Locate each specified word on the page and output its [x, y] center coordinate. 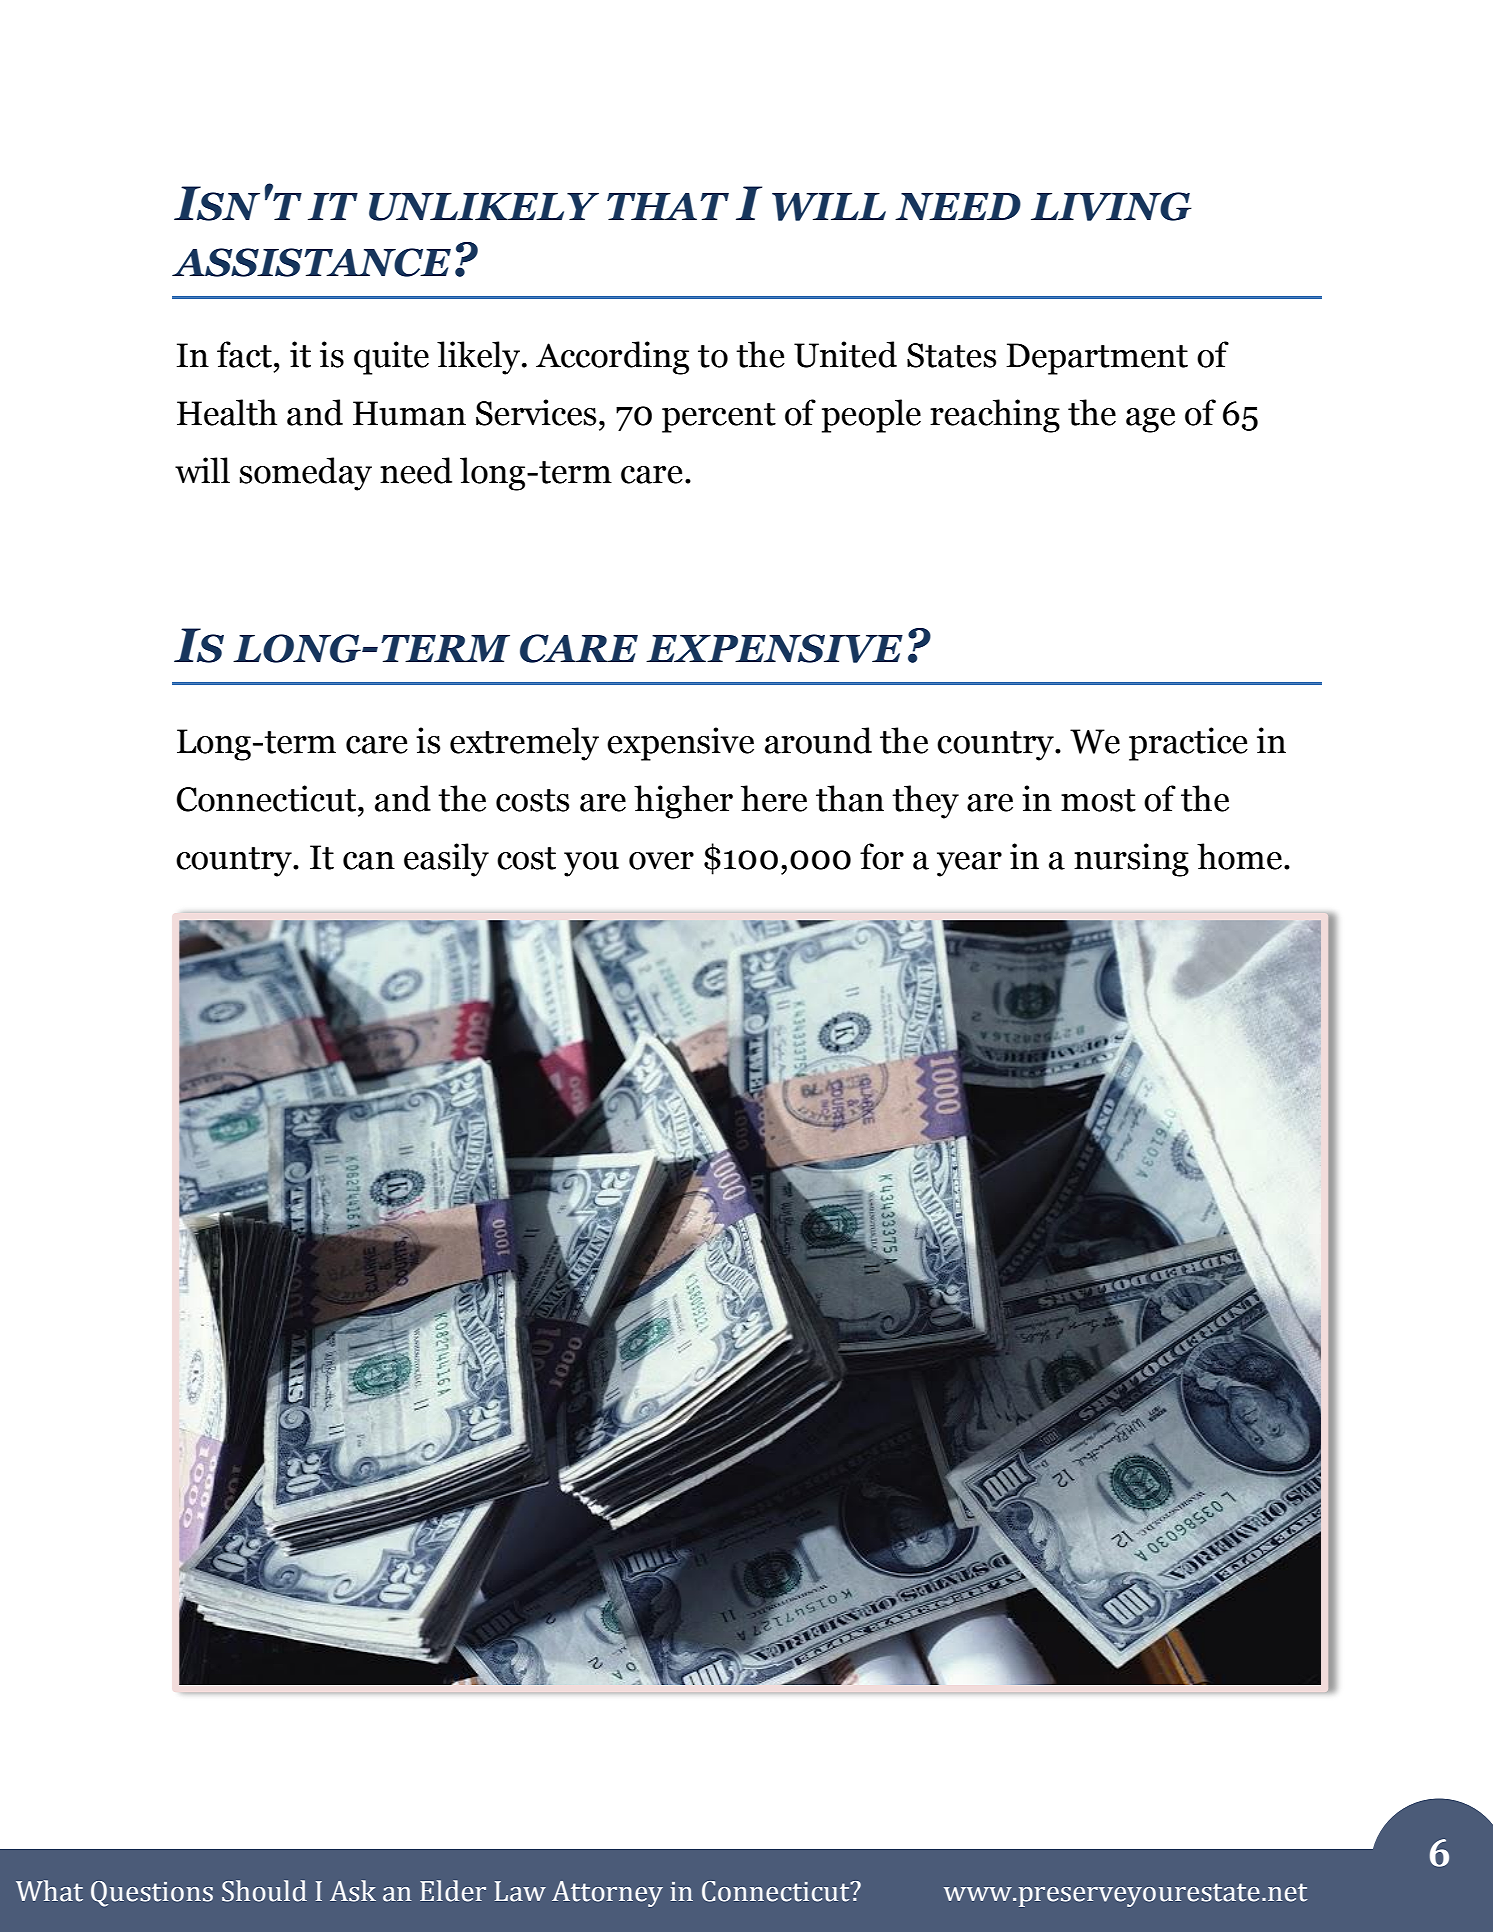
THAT [668, 206]
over [661, 861]
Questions [152, 1894]
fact [244, 354]
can [369, 861]
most [1098, 800]
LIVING [1111, 206]
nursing [1131, 860]
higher [683, 802]
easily [446, 860]
